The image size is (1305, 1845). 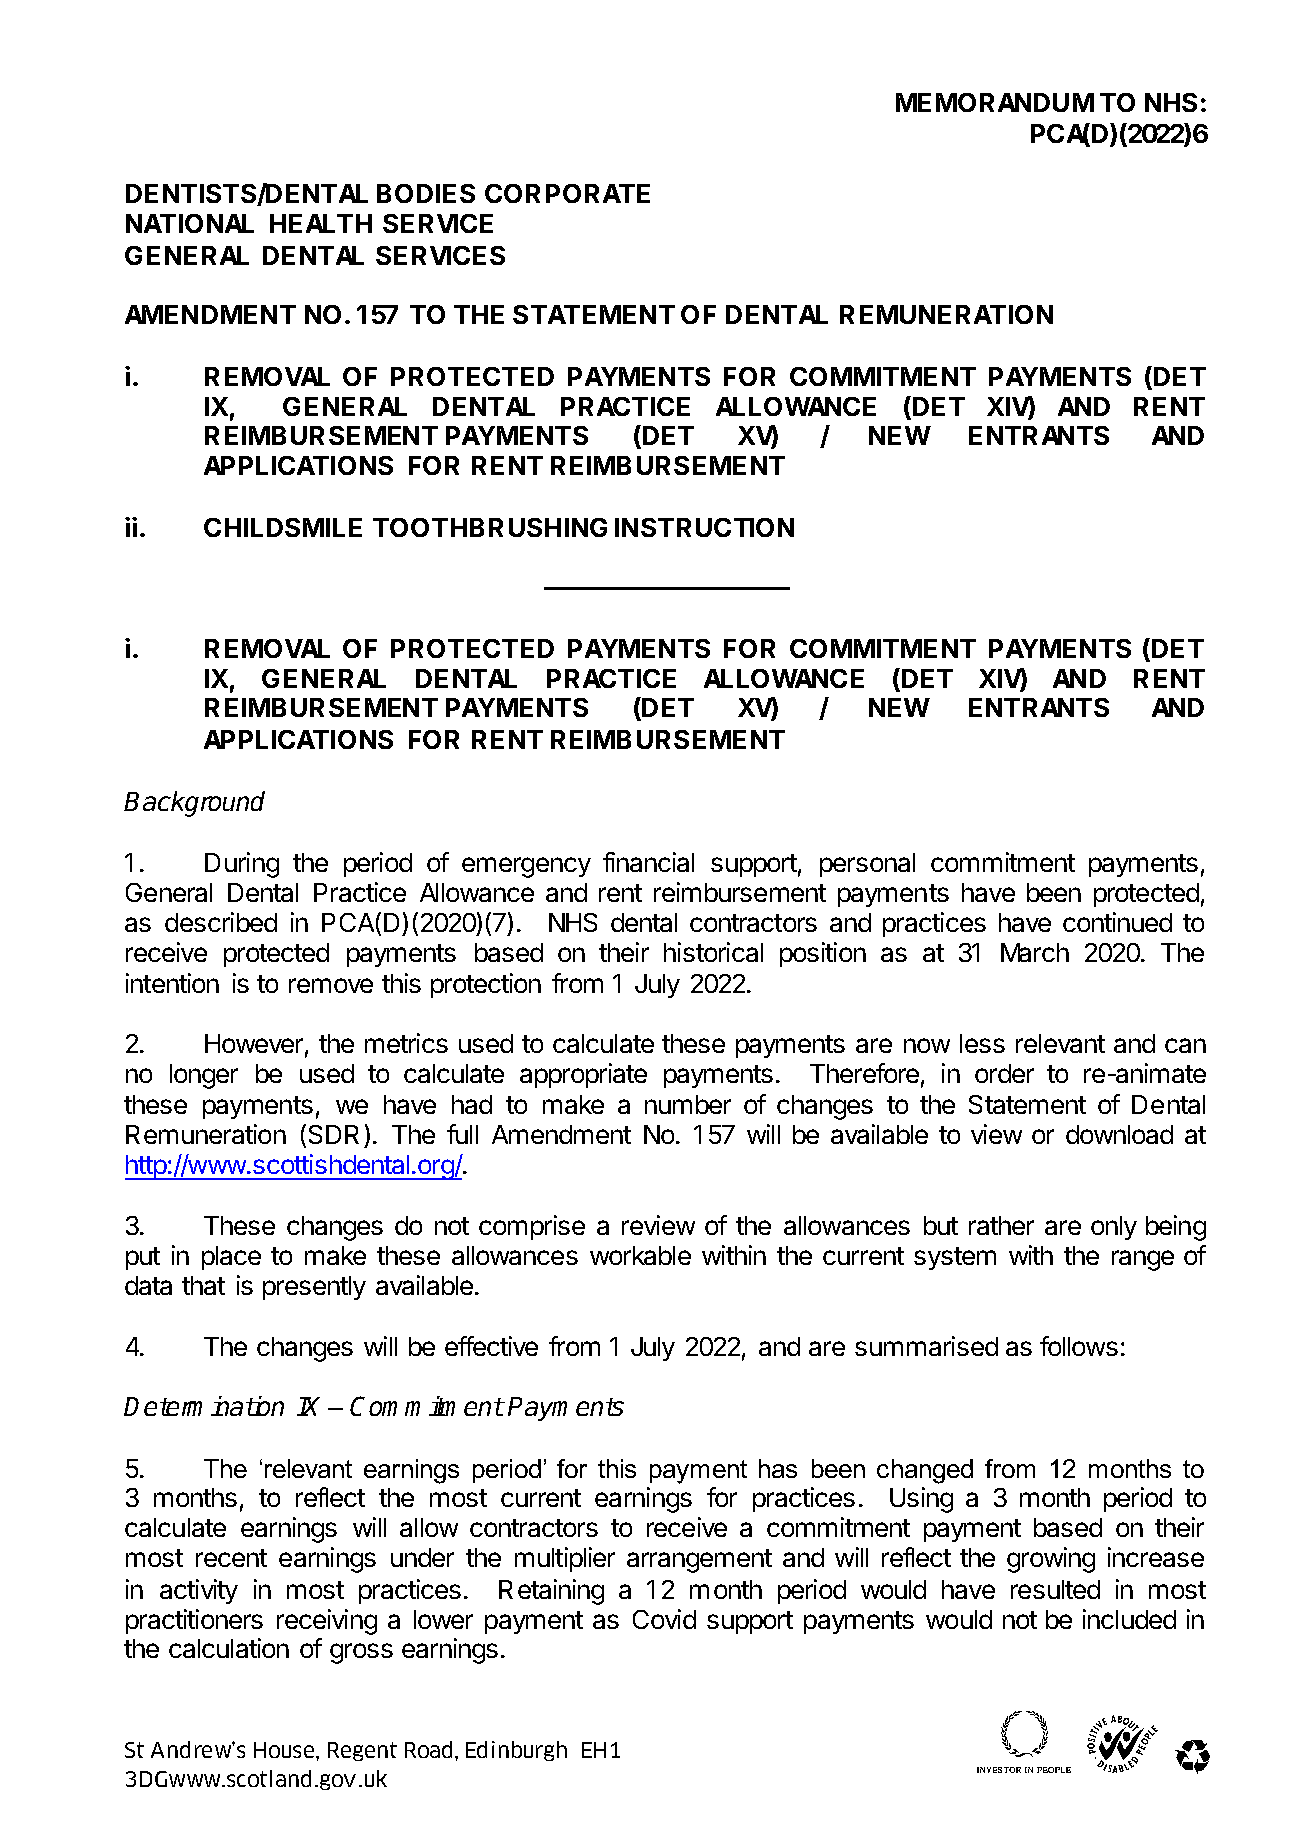 What do you see at coordinates (648, 862) in the document?
I see `financial` at bounding box center [648, 862].
